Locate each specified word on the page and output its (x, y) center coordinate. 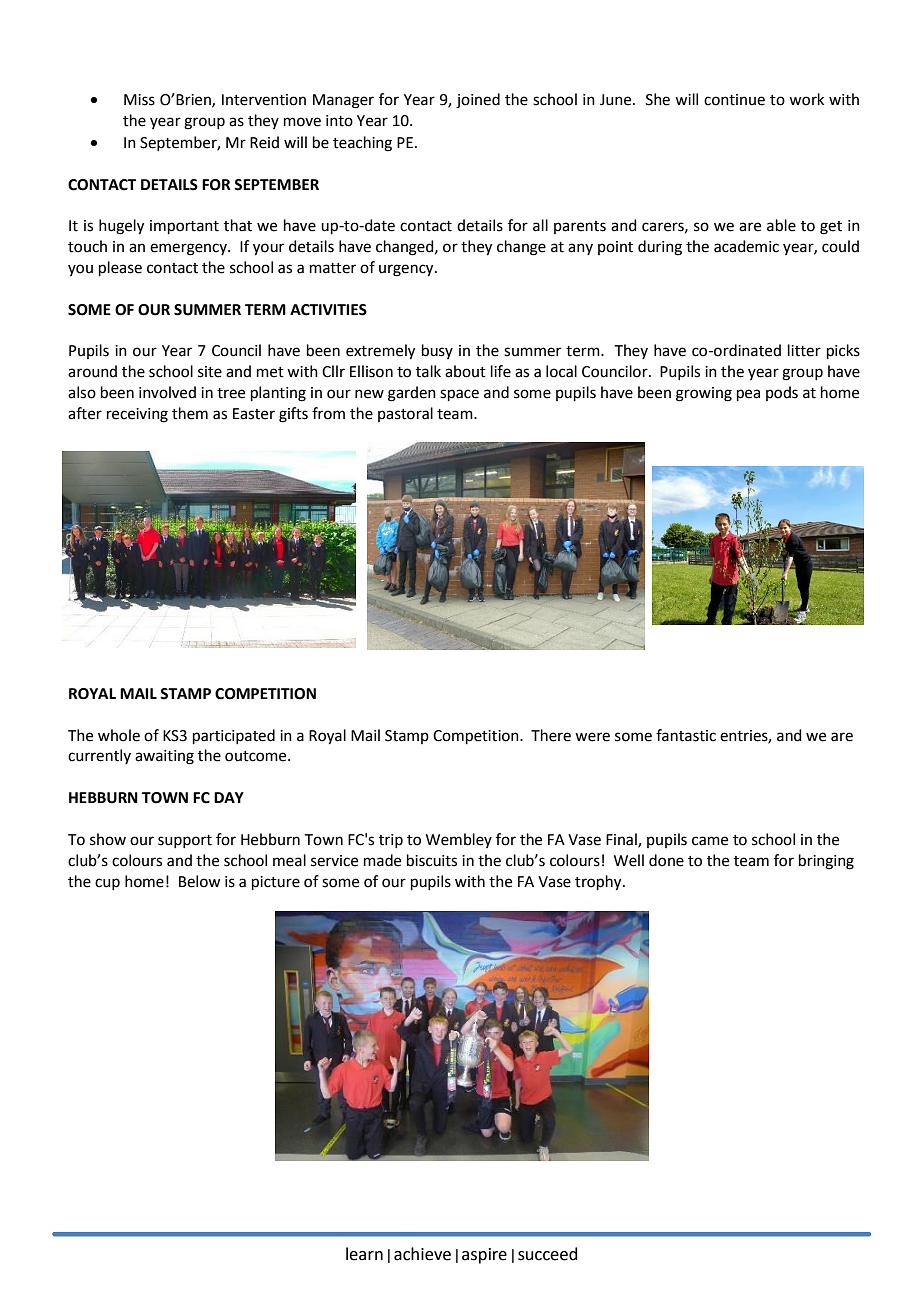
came (710, 841)
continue (734, 100)
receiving (137, 415)
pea (748, 395)
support (185, 841)
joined (478, 101)
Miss (139, 100)
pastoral (405, 414)
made (382, 860)
